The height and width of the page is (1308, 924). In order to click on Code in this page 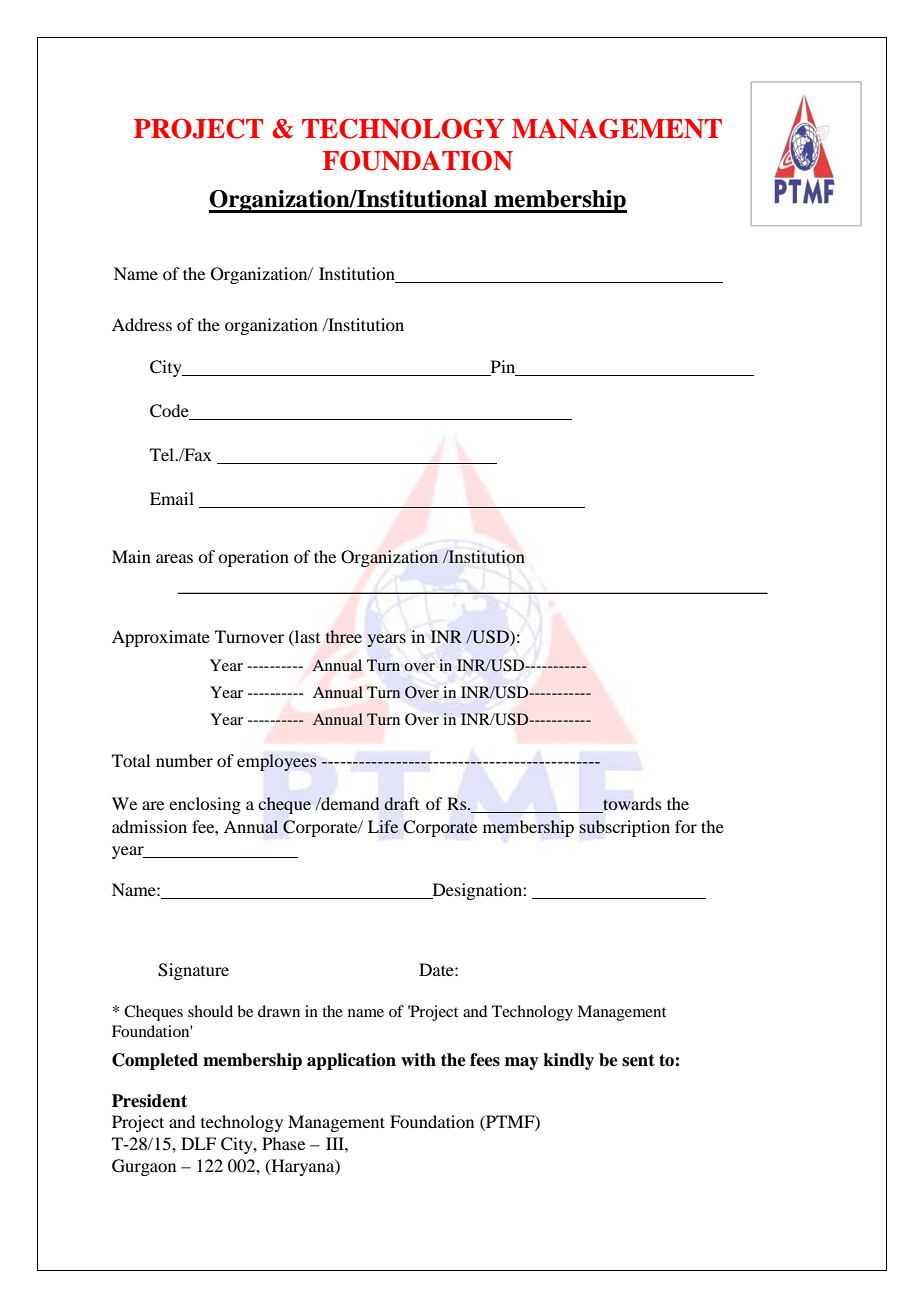, I will do `click(170, 412)`.
